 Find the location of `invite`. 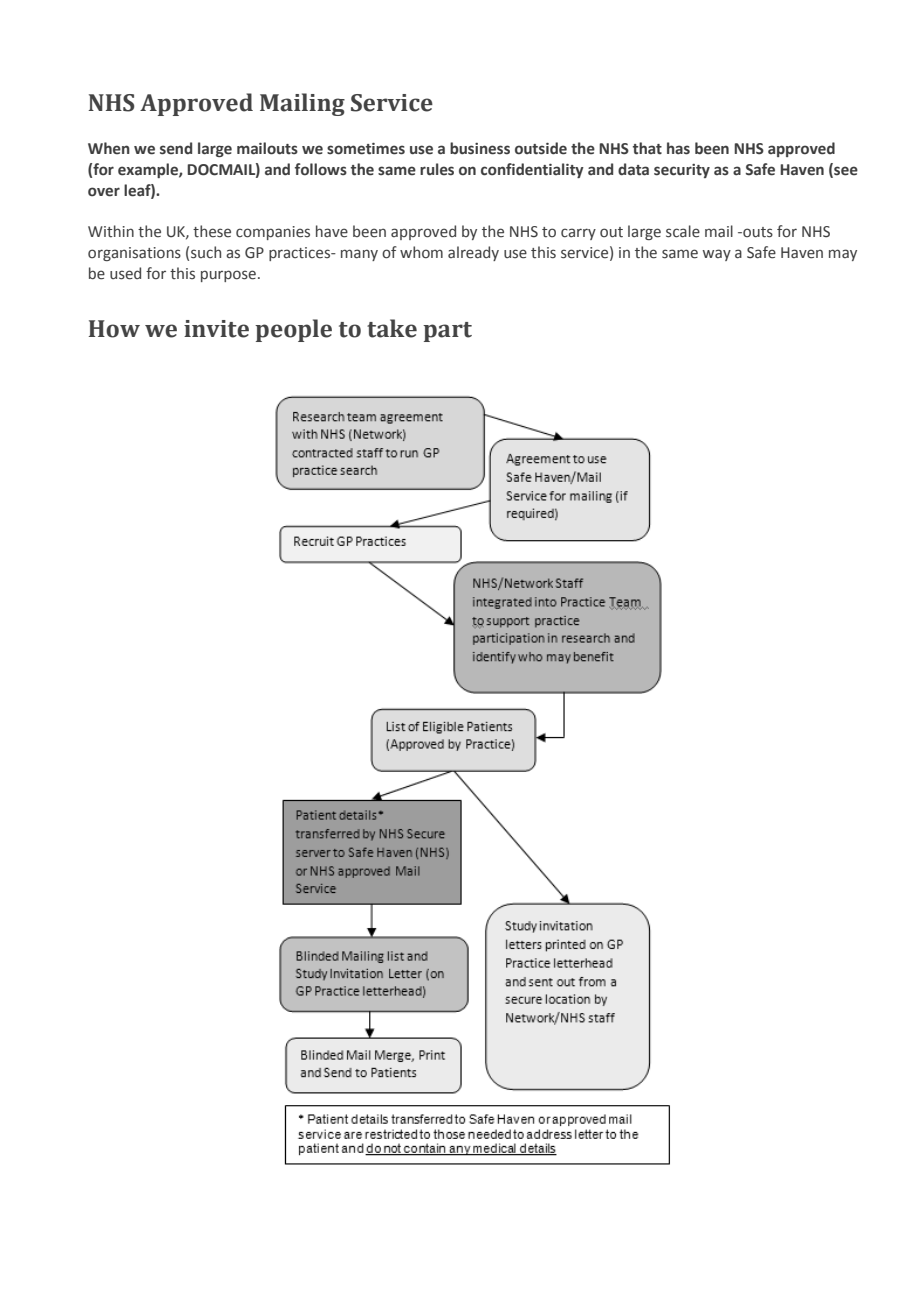

invite is located at coordinates (216, 329).
